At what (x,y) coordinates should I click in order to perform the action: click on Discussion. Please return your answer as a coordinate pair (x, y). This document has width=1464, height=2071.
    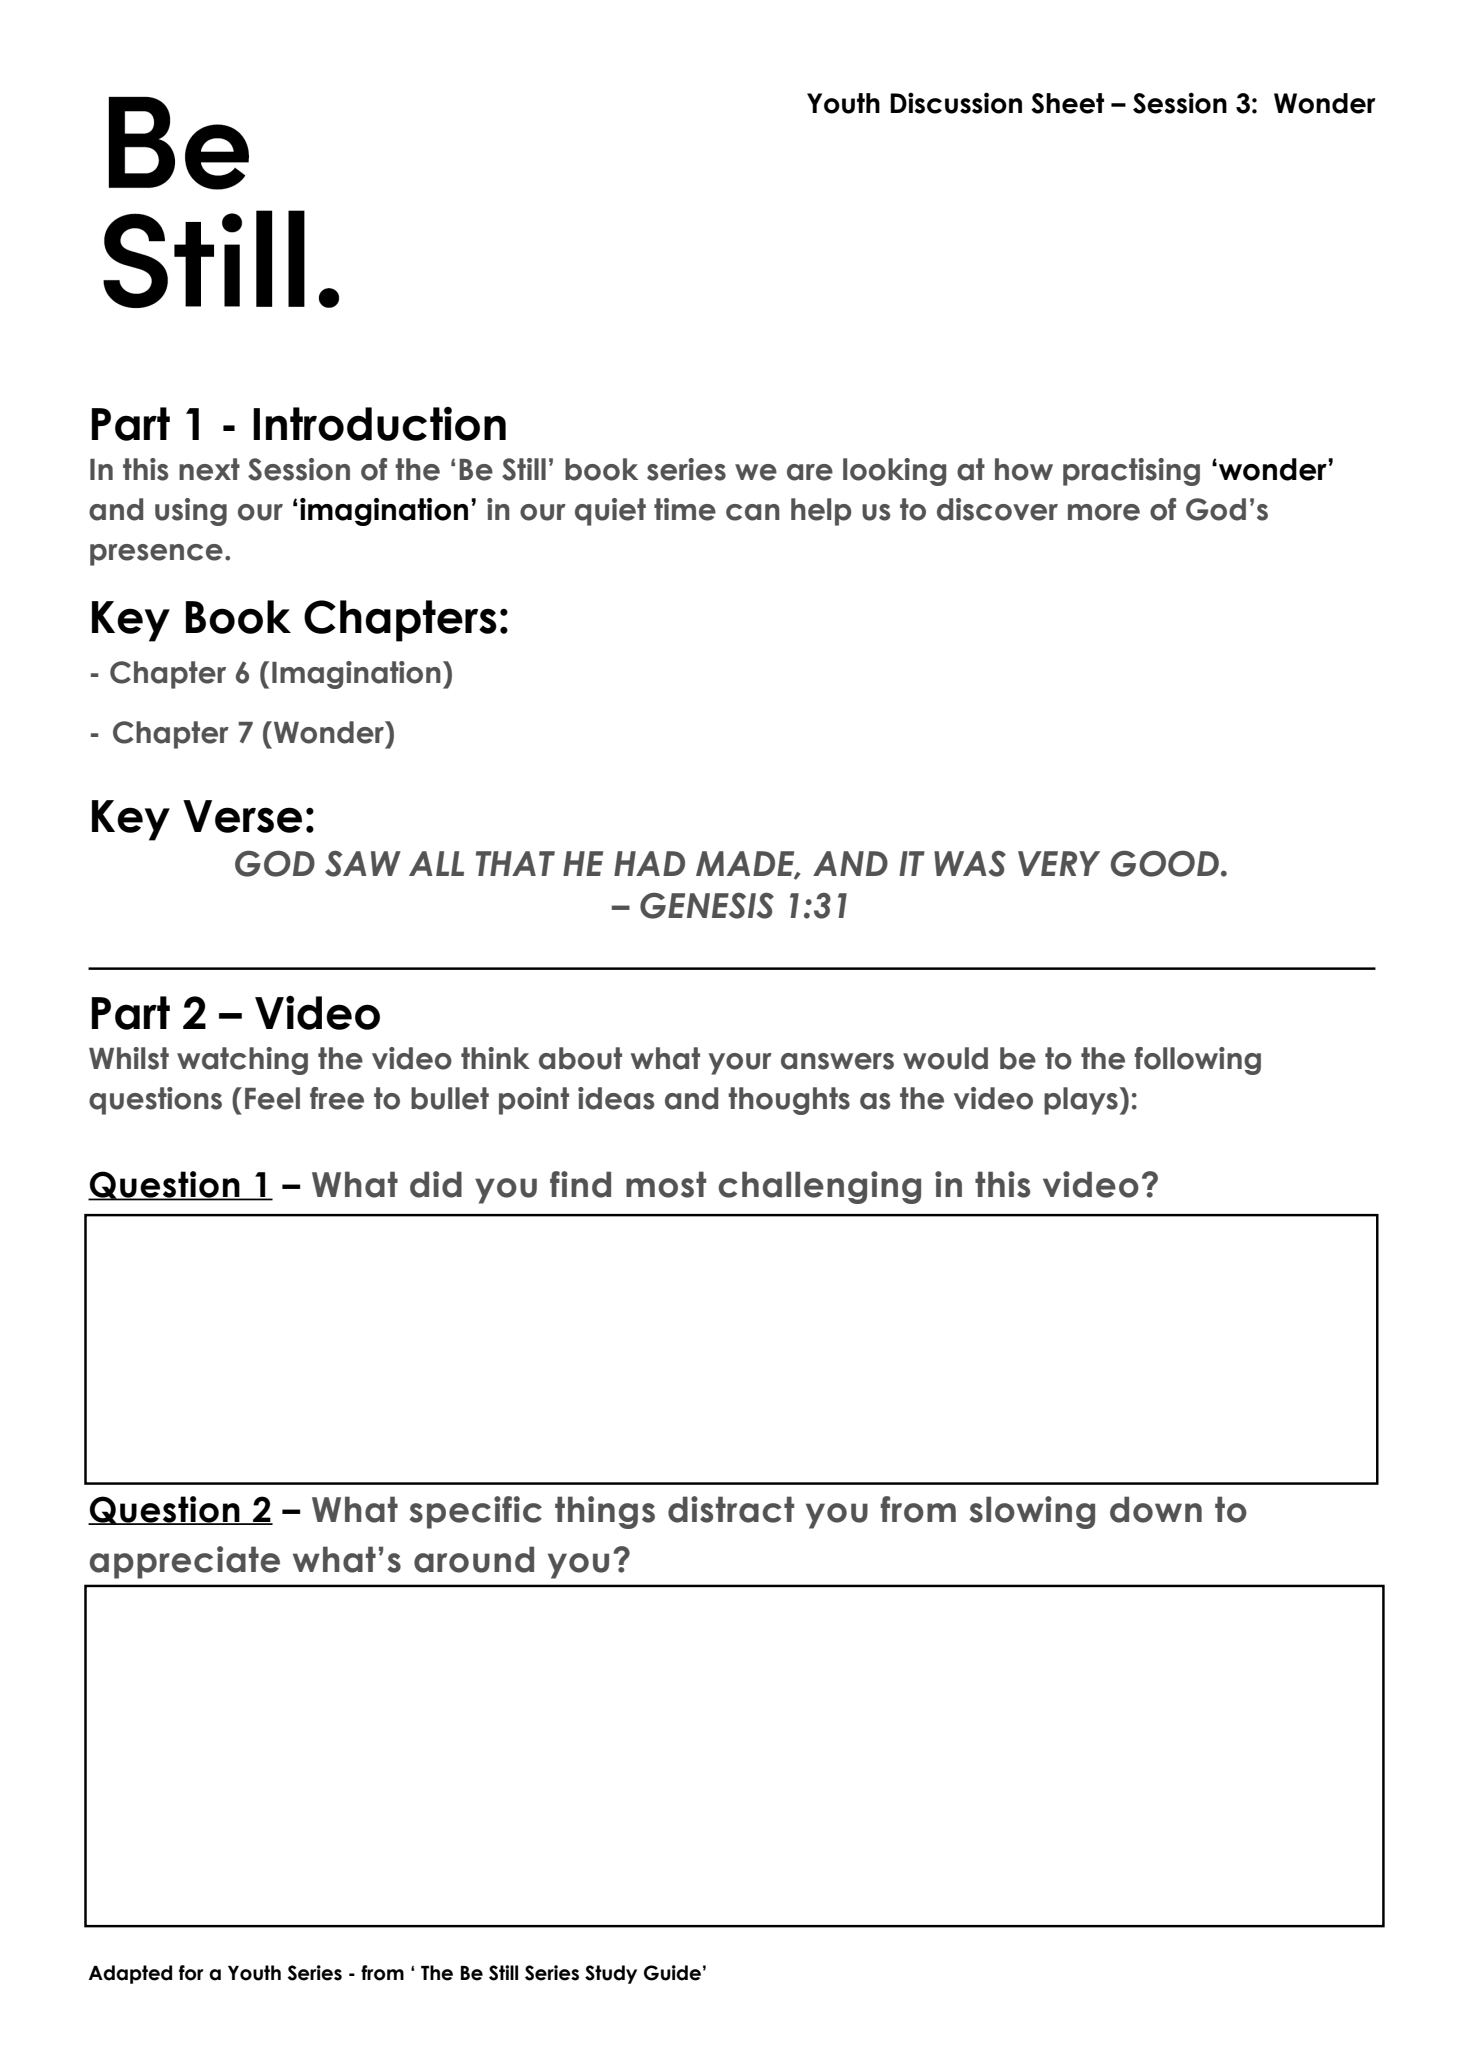
    Looking at the image, I should click on (956, 103).
